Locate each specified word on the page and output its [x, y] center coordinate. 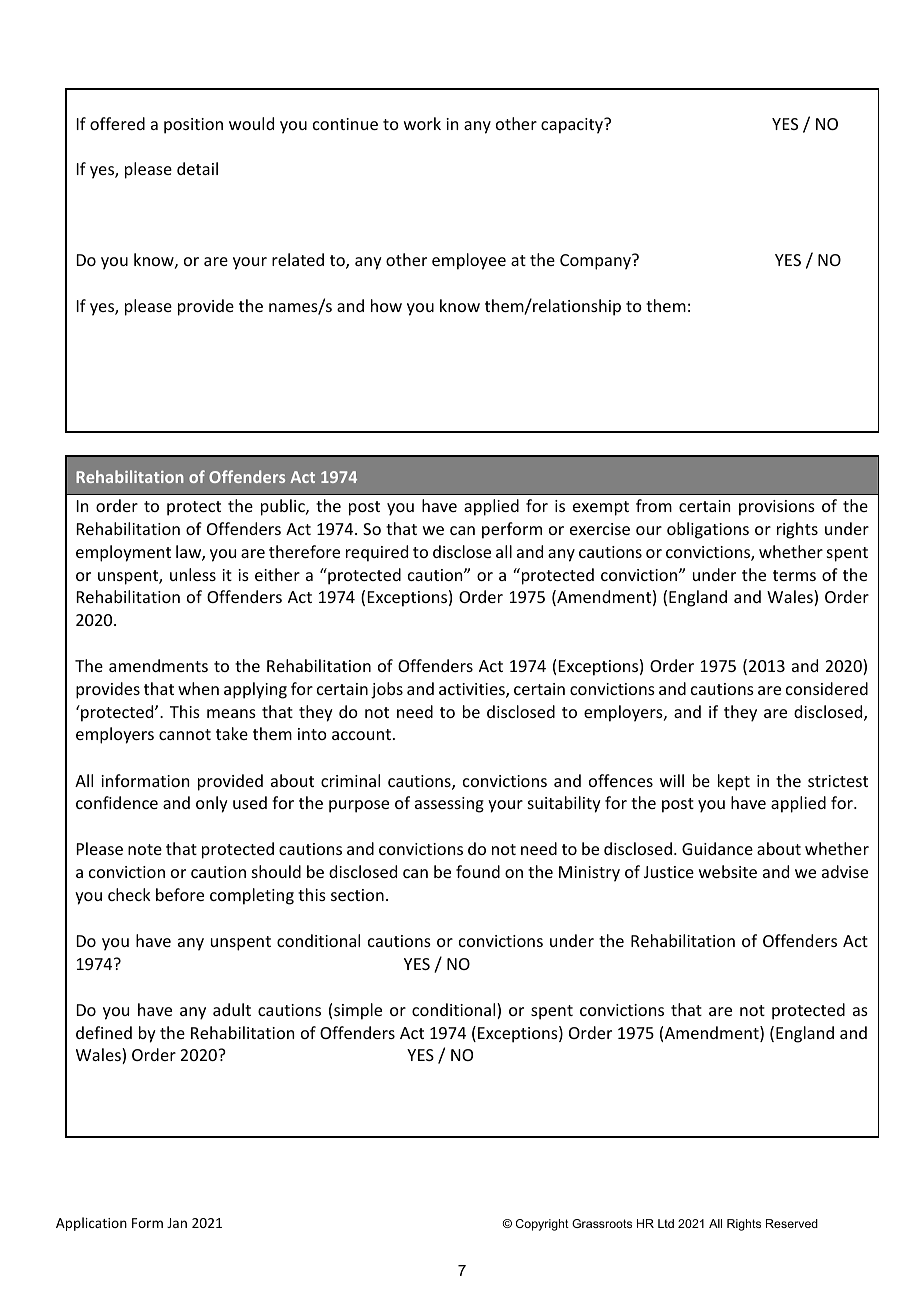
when [198, 688]
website [728, 871]
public [284, 507]
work [422, 123]
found [478, 871]
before [180, 894]
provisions [777, 508]
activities [473, 690]
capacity [573, 126]
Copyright [542, 1225]
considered [827, 688]
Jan [177, 1223]
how [386, 305]
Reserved [792, 1223]
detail [197, 168]
